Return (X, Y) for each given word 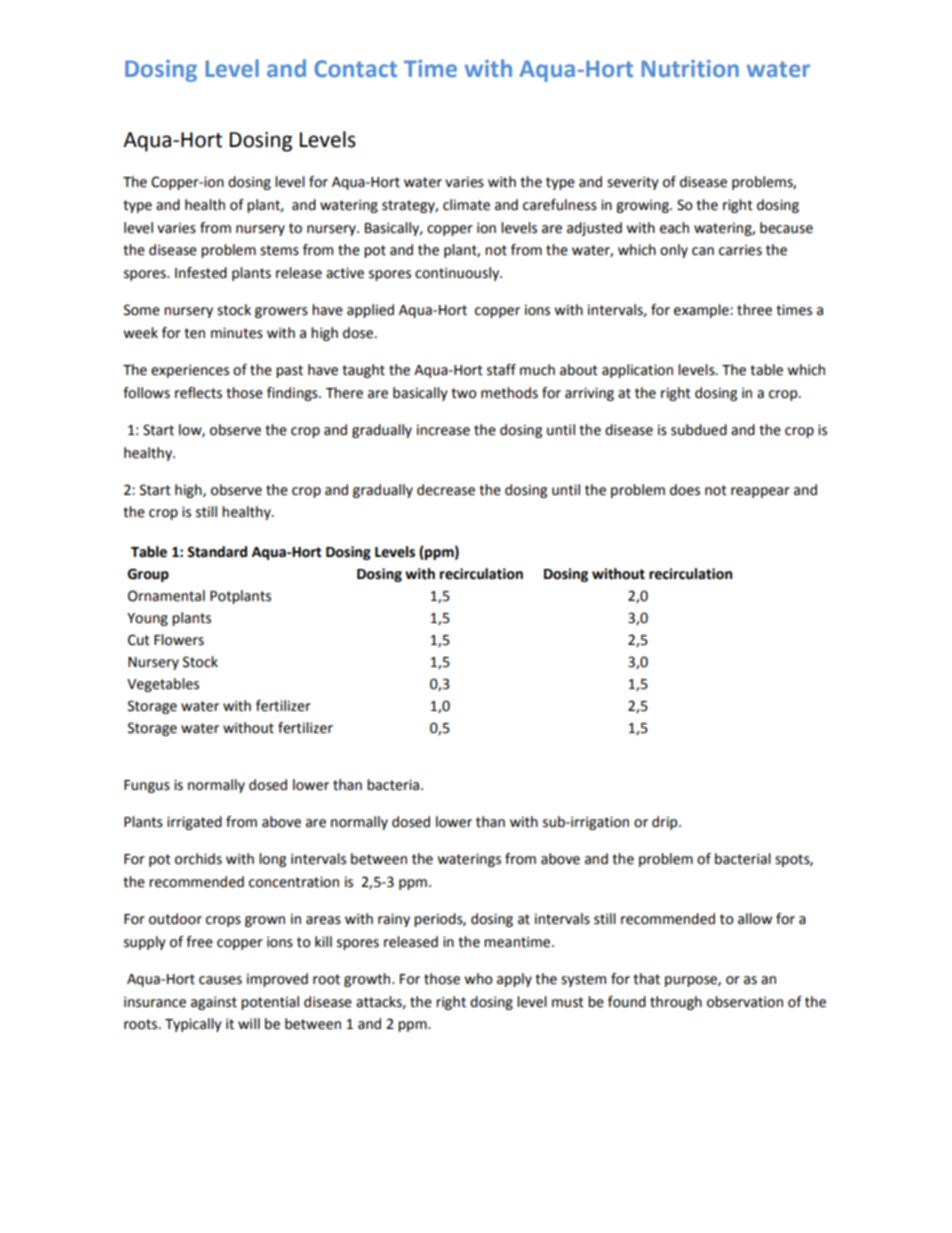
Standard (217, 552)
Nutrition (690, 68)
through (676, 1003)
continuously (458, 274)
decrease (446, 490)
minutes (237, 333)
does (685, 490)
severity (633, 183)
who (478, 979)
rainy (394, 920)
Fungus (147, 786)
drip (666, 823)
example (702, 311)
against (214, 1003)
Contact (355, 68)
